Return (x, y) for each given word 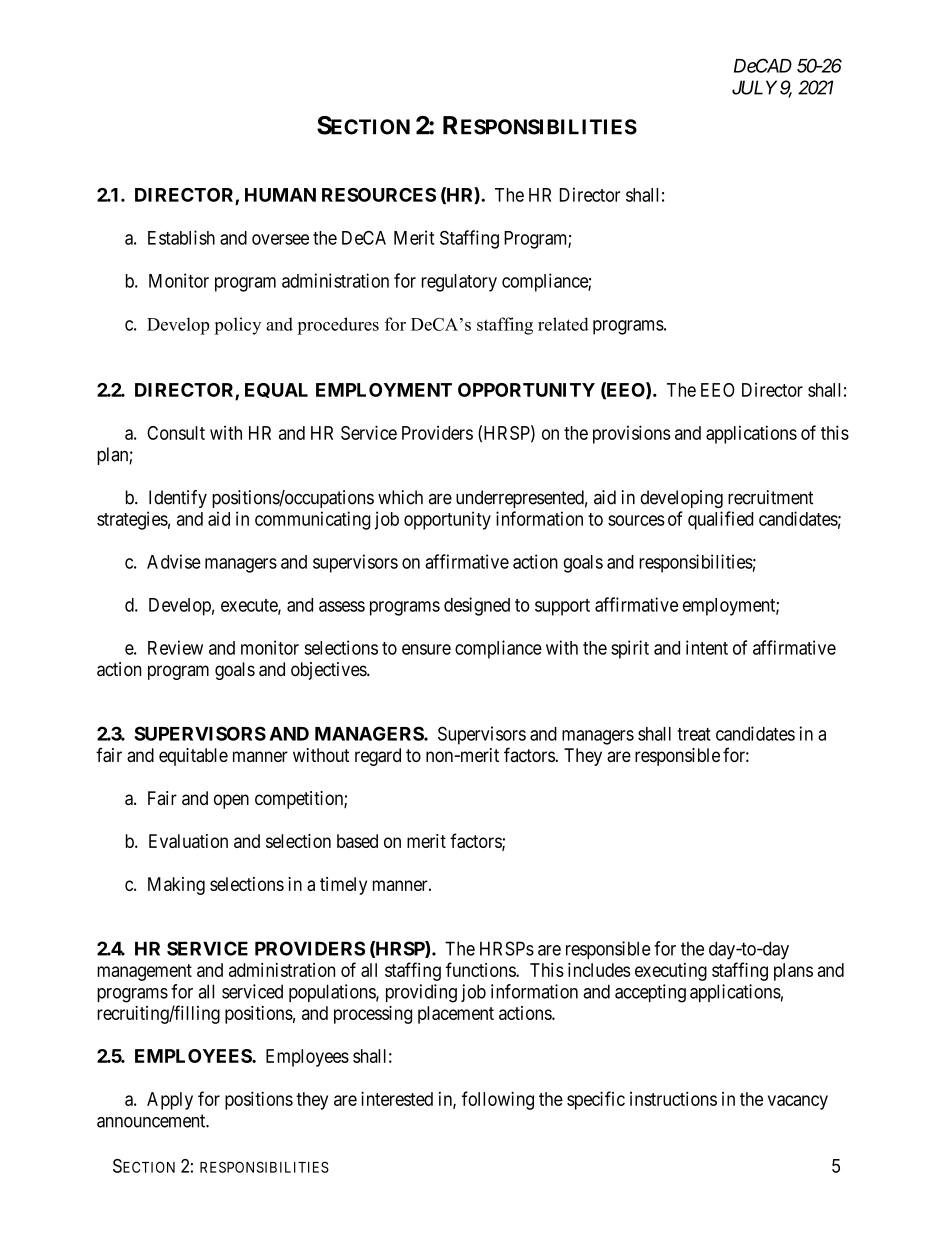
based (357, 841)
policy (237, 326)
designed (477, 606)
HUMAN (280, 195)
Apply (170, 1101)
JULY (754, 87)
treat (694, 734)
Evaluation (188, 841)
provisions (632, 434)
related (563, 324)
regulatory (459, 283)
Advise (174, 561)
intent (707, 647)
